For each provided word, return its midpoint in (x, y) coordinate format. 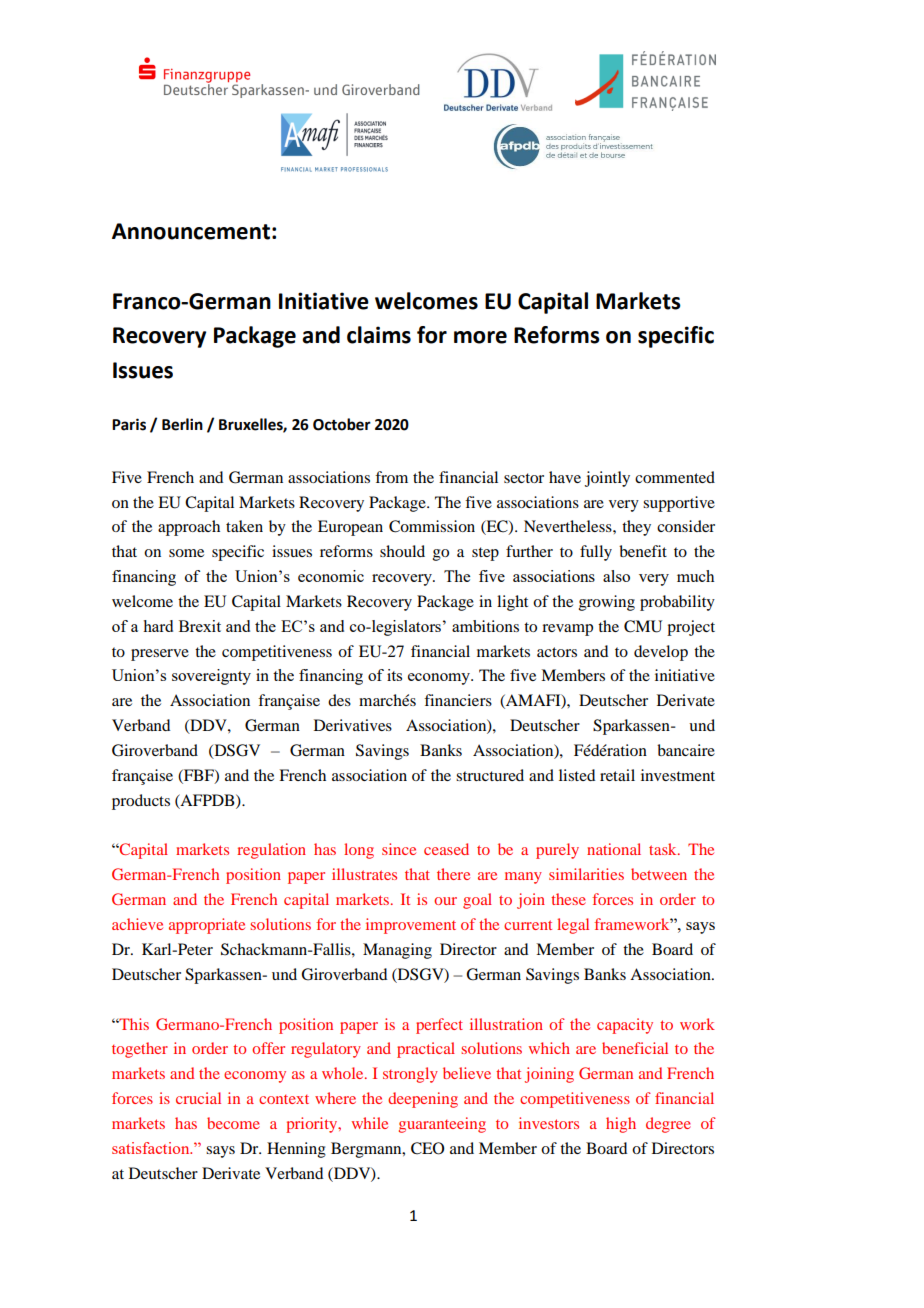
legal (573, 926)
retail (617, 775)
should (402, 551)
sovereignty (211, 677)
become (233, 1123)
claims (379, 335)
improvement (411, 926)
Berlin (182, 424)
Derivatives (353, 725)
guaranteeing (442, 1125)
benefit (643, 551)
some (186, 553)
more (480, 337)
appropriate (207, 926)
